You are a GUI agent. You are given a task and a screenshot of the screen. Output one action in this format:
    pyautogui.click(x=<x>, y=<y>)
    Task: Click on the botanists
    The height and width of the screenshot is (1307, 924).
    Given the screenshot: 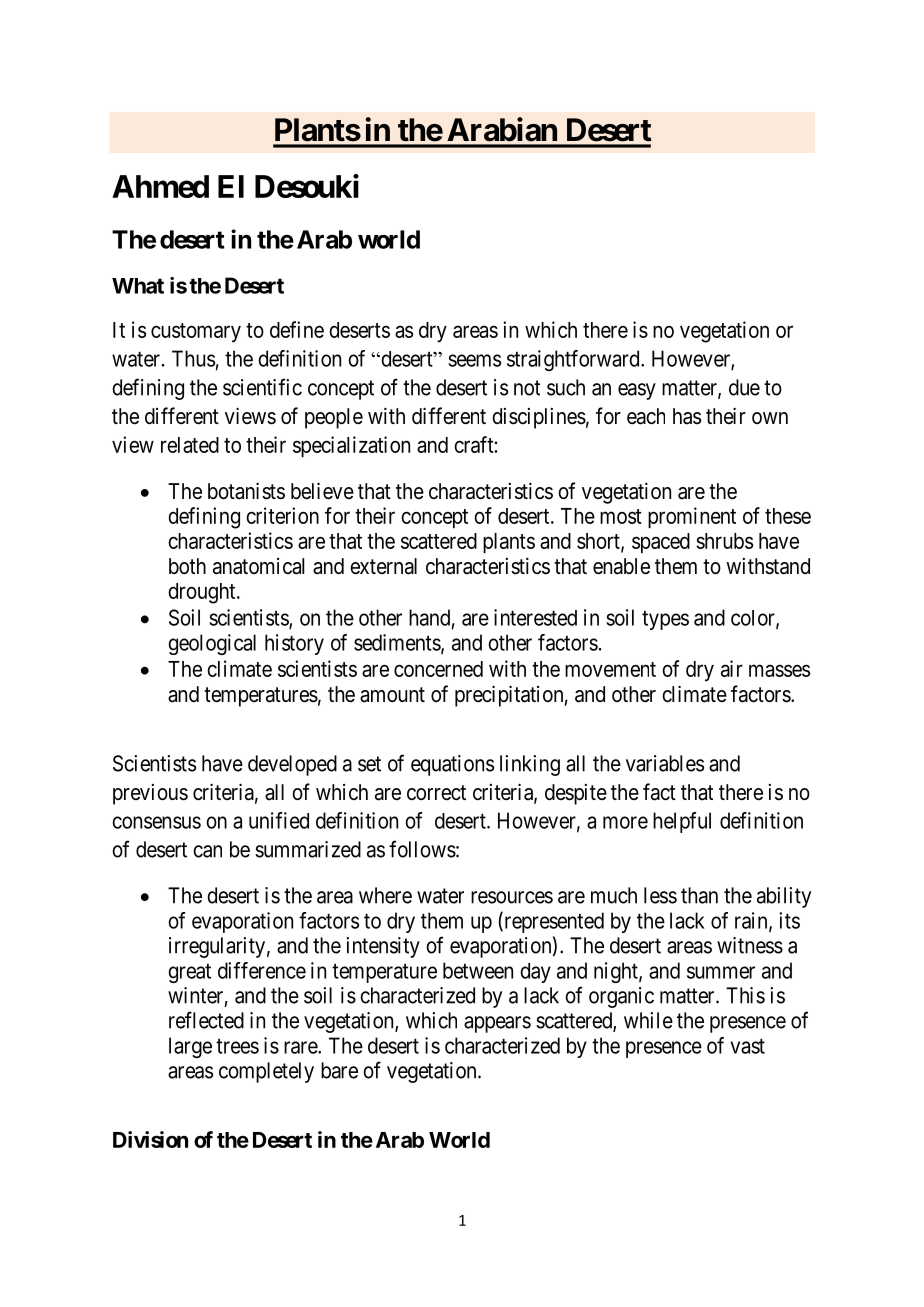 What is the action you would take?
    pyautogui.click(x=246, y=491)
